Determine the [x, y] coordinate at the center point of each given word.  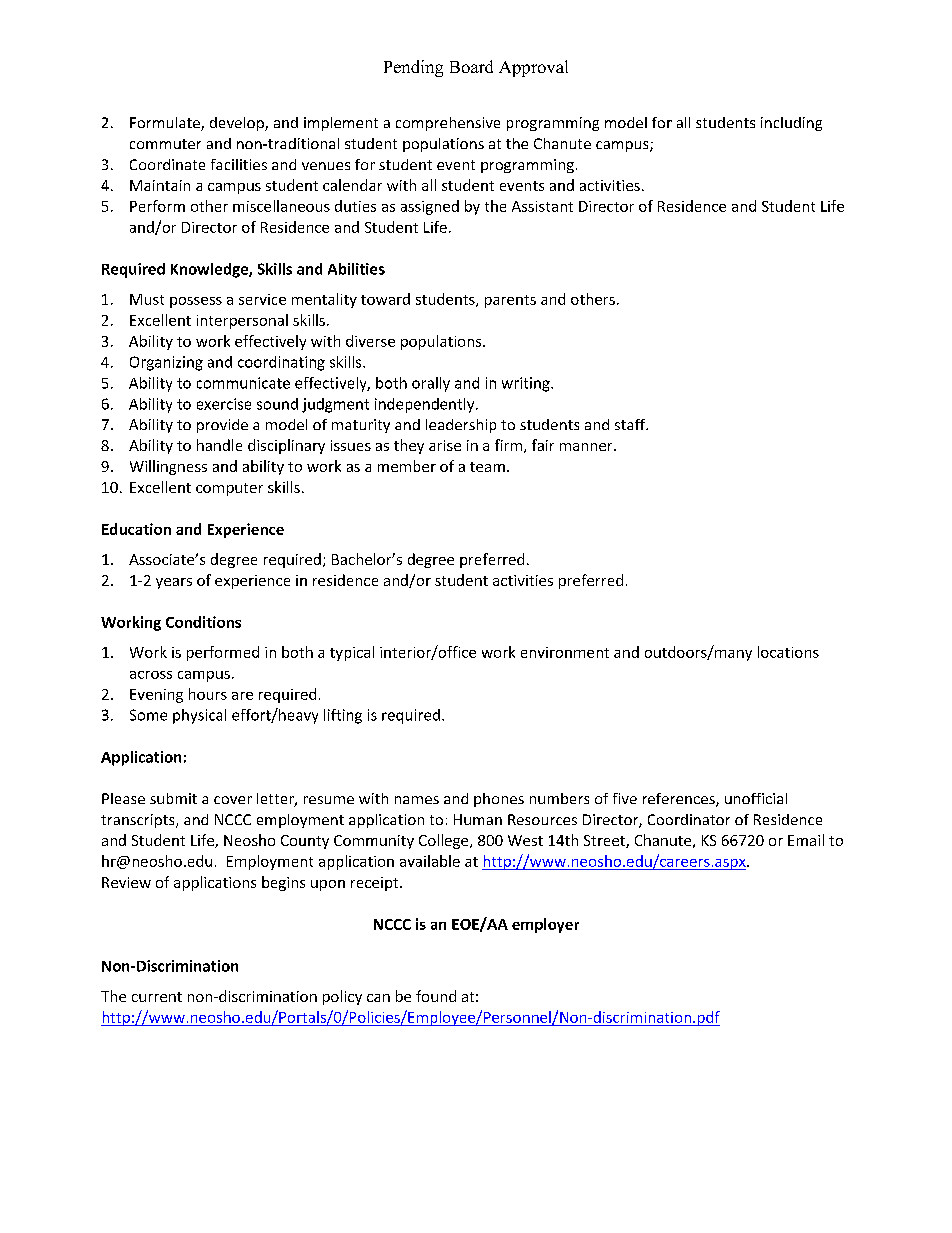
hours [208, 694]
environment [565, 652]
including [791, 124]
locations [788, 652]
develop [238, 124]
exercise [224, 404]
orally [431, 384]
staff [631, 424]
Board [471, 66]
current [157, 997]
